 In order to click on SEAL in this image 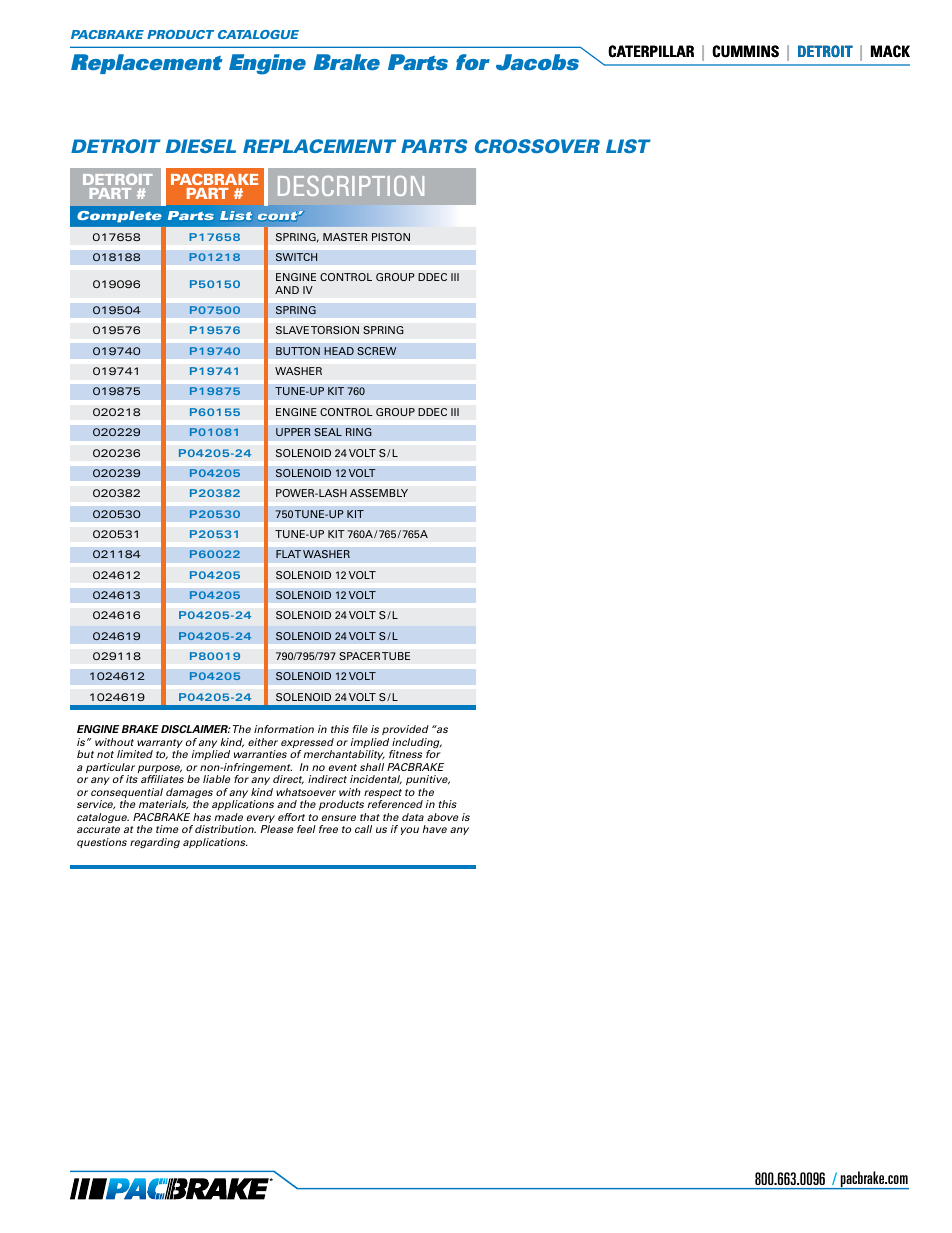, I will do `click(328, 432)`.
